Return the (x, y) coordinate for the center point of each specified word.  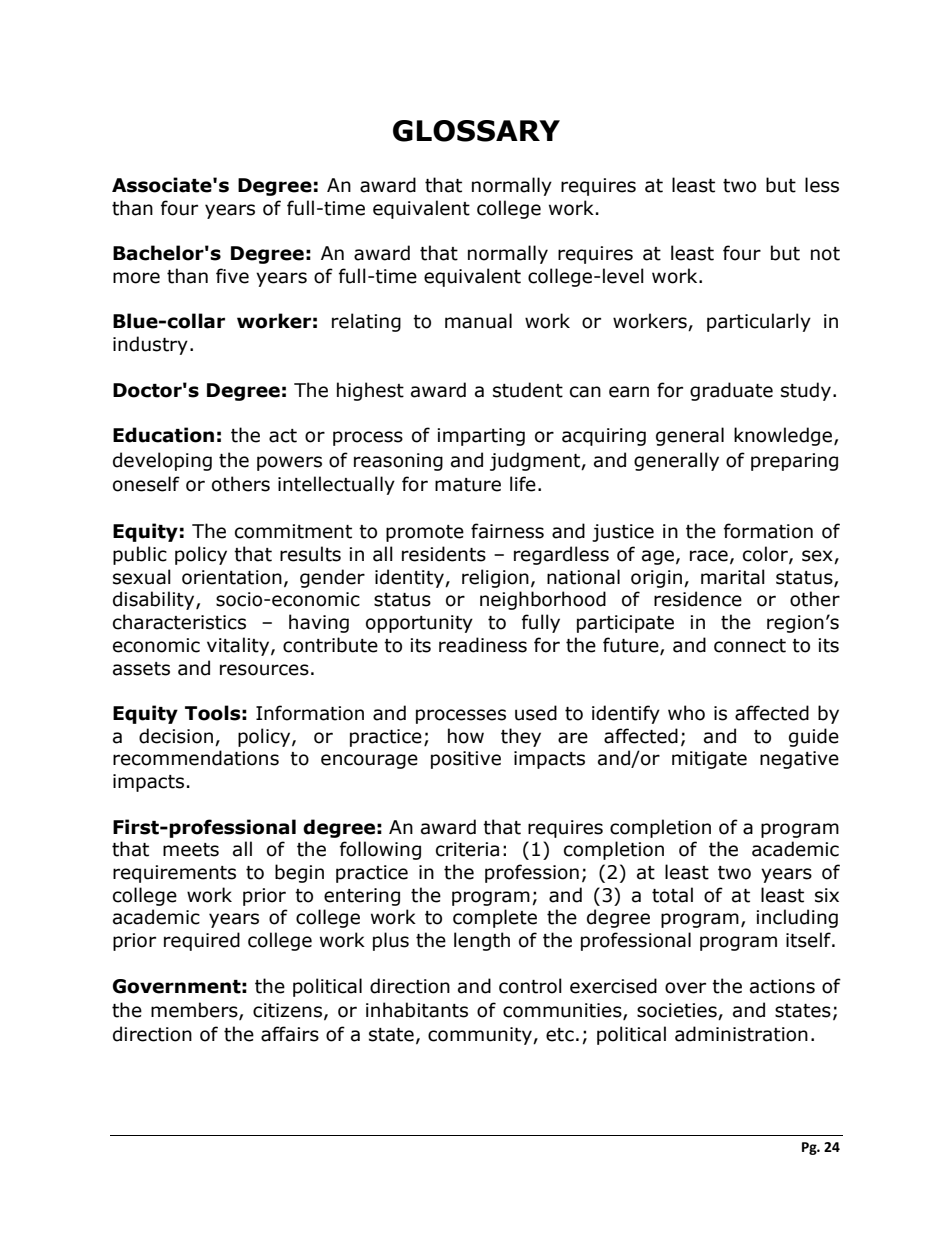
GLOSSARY (476, 131)
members (195, 1011)
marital (733, 577)
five (232, 276)
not (825, 254)
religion (495, 578)
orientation (232, 577)
